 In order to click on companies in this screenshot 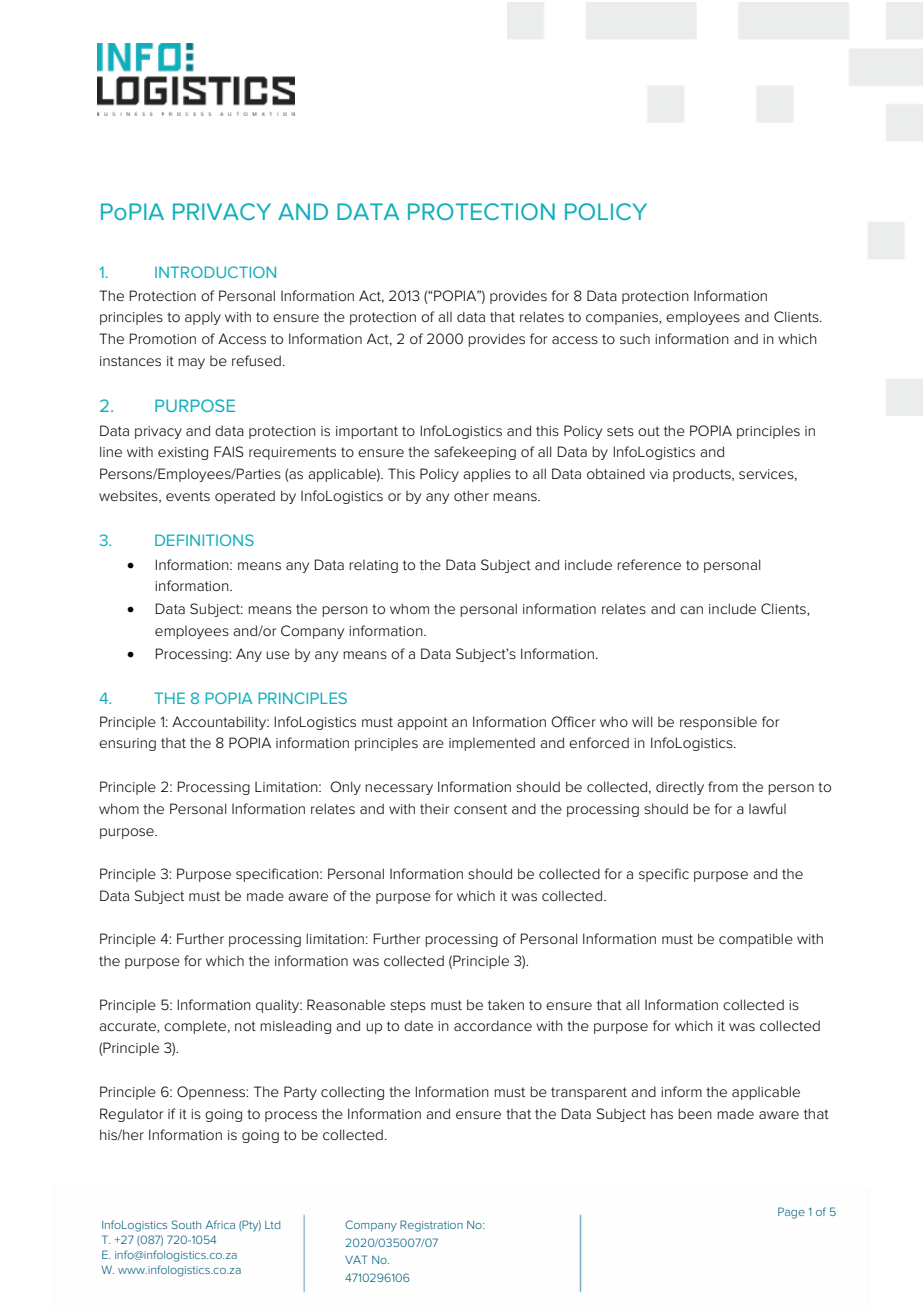, I will do `click(623, 318)`.
